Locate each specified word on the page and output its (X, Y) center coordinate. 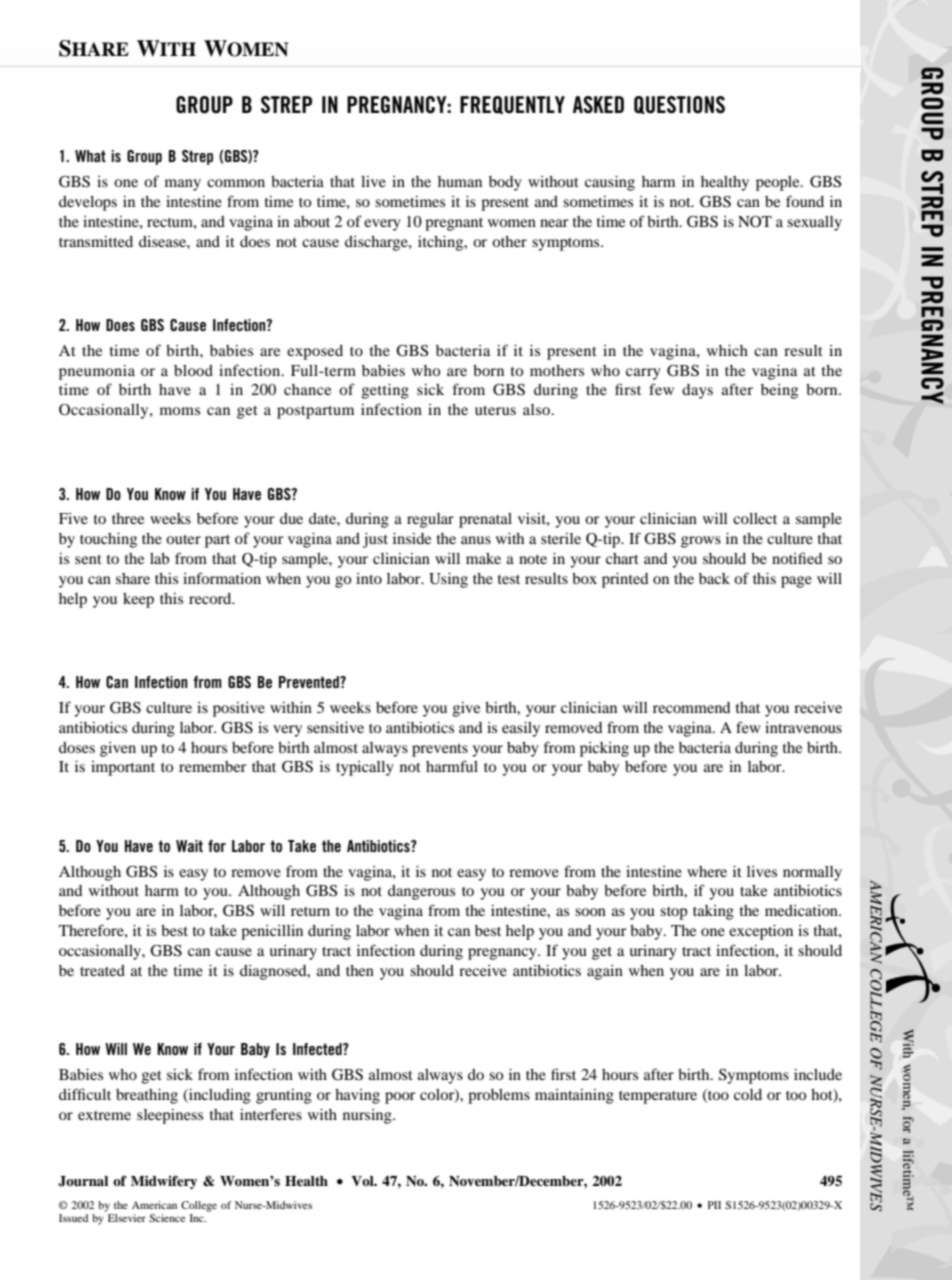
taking (713, 912)
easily (521, 729)
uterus (495, 410)
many (183, 185)
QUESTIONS (679, 105)
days (697, 391)
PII (714, 1205)
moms (180, 411)
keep (138, 600)
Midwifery (164, 1182)
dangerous (421, 892)
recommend (692, 707)
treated (102, 970)
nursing (368, 1116)
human (460, 181)
